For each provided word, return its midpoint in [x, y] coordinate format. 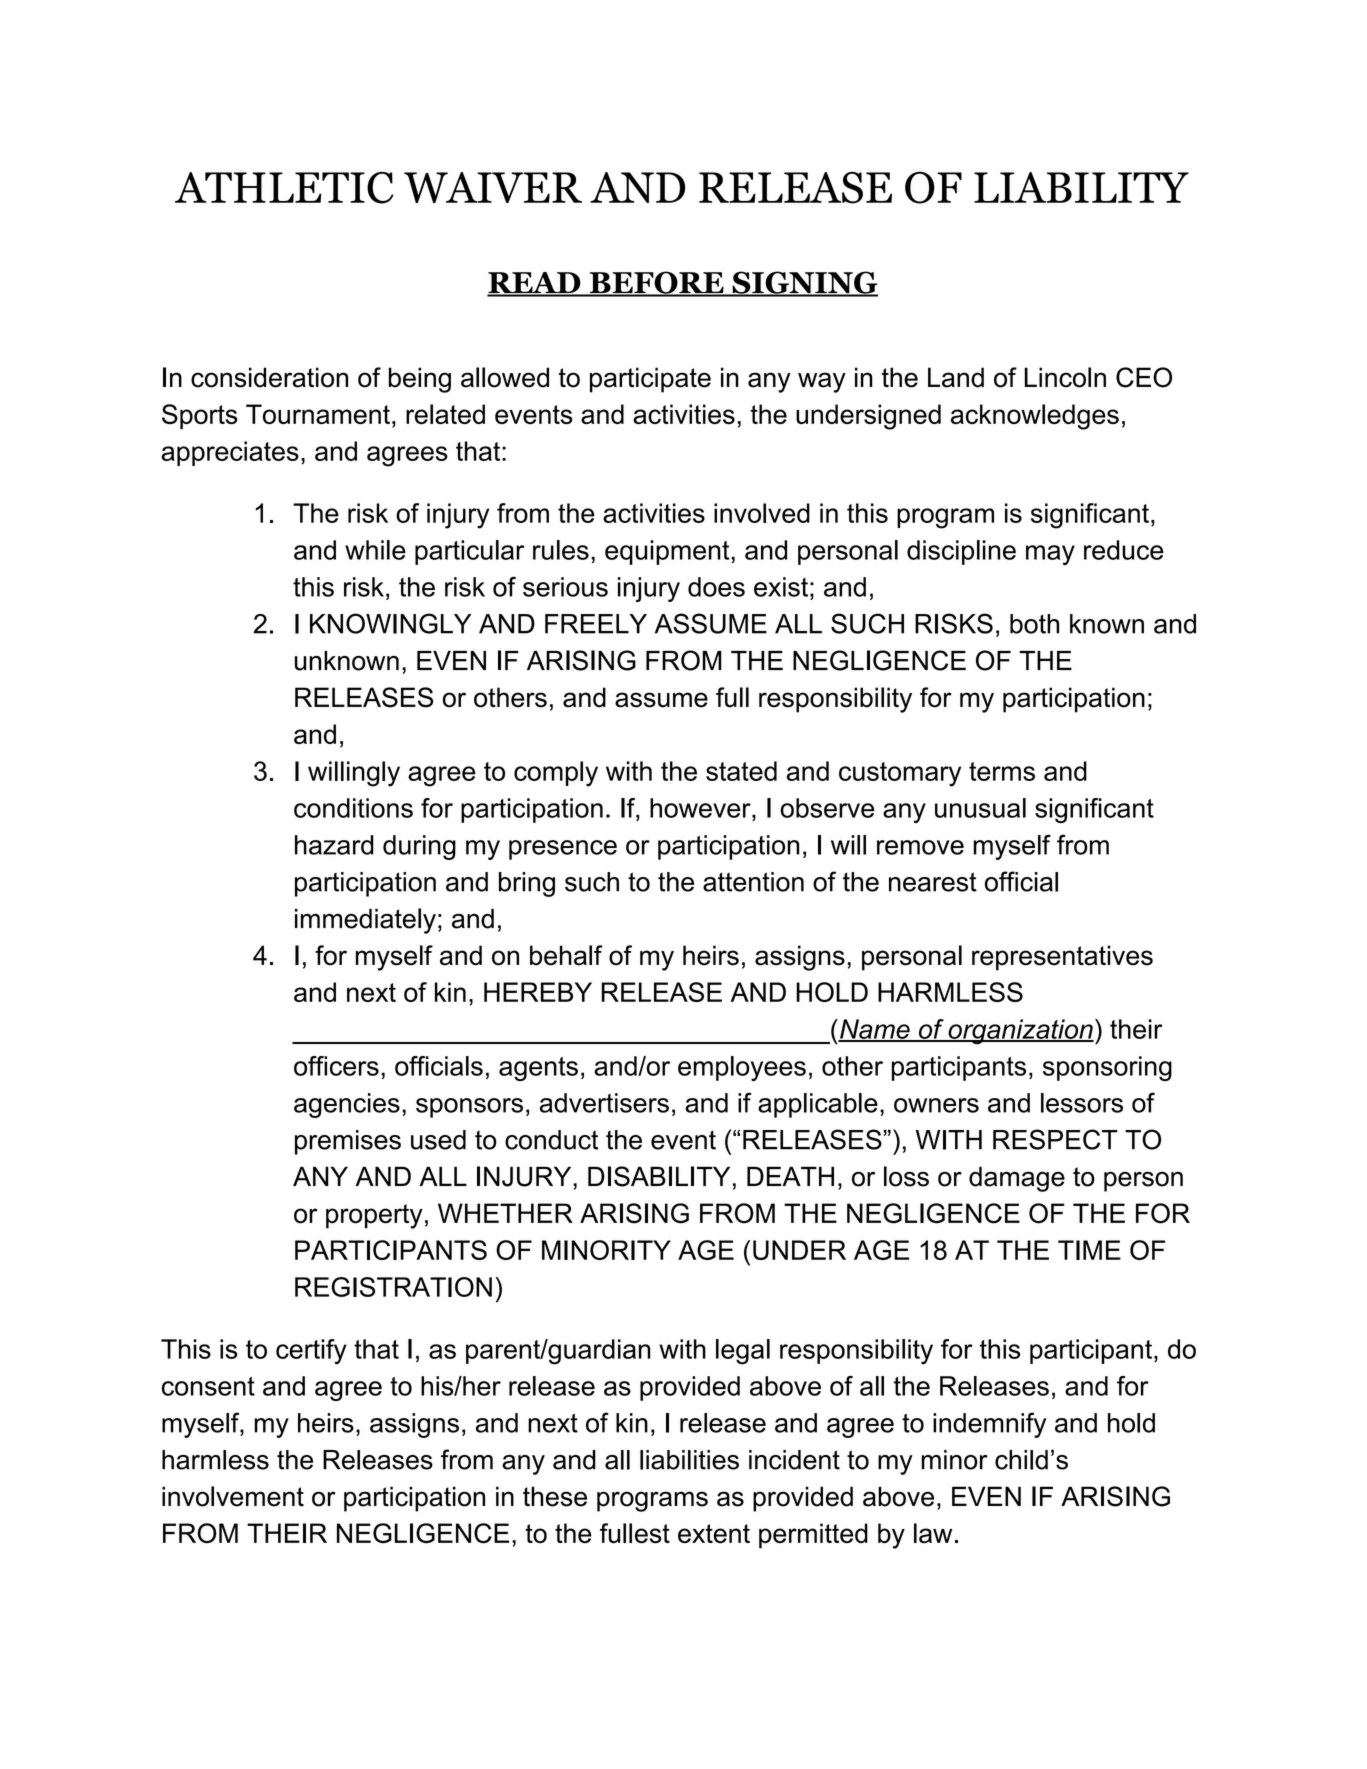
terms [1002, 771]
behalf [566, 955]
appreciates [230, 453]
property [374, 1216]
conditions [353, 808]
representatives [1062, 958]
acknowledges [1035, 417]
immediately [365, 921]
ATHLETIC [284, 188]
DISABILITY [659, 1176]
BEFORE [656, 283]
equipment [668, 552]
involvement [233, 1496]
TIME [1089, 1250]
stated [741, 771]
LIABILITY [1081, 187]
